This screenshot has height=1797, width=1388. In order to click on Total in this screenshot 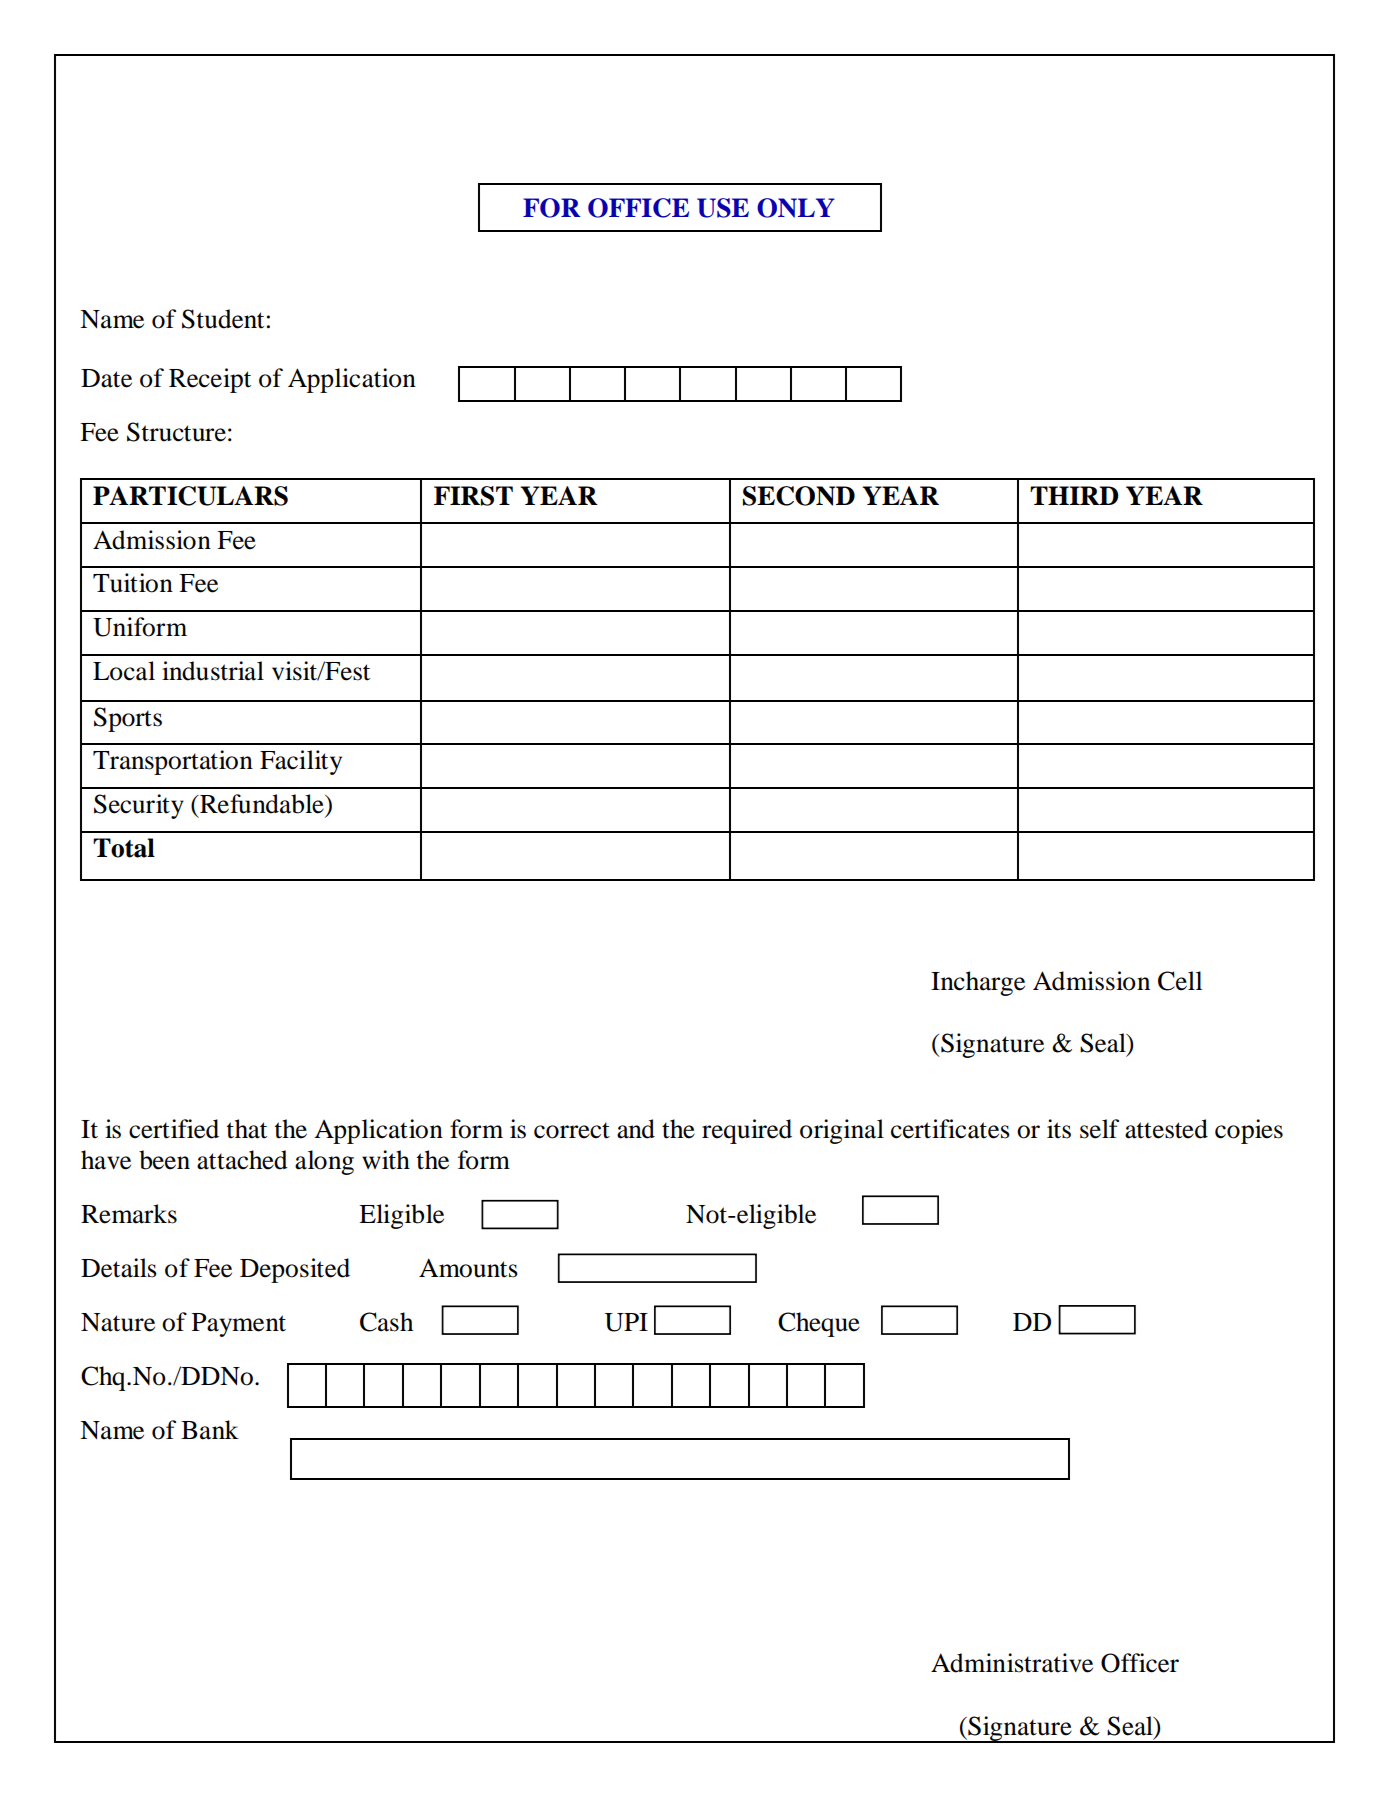, I will do `click(124, 848)`.
